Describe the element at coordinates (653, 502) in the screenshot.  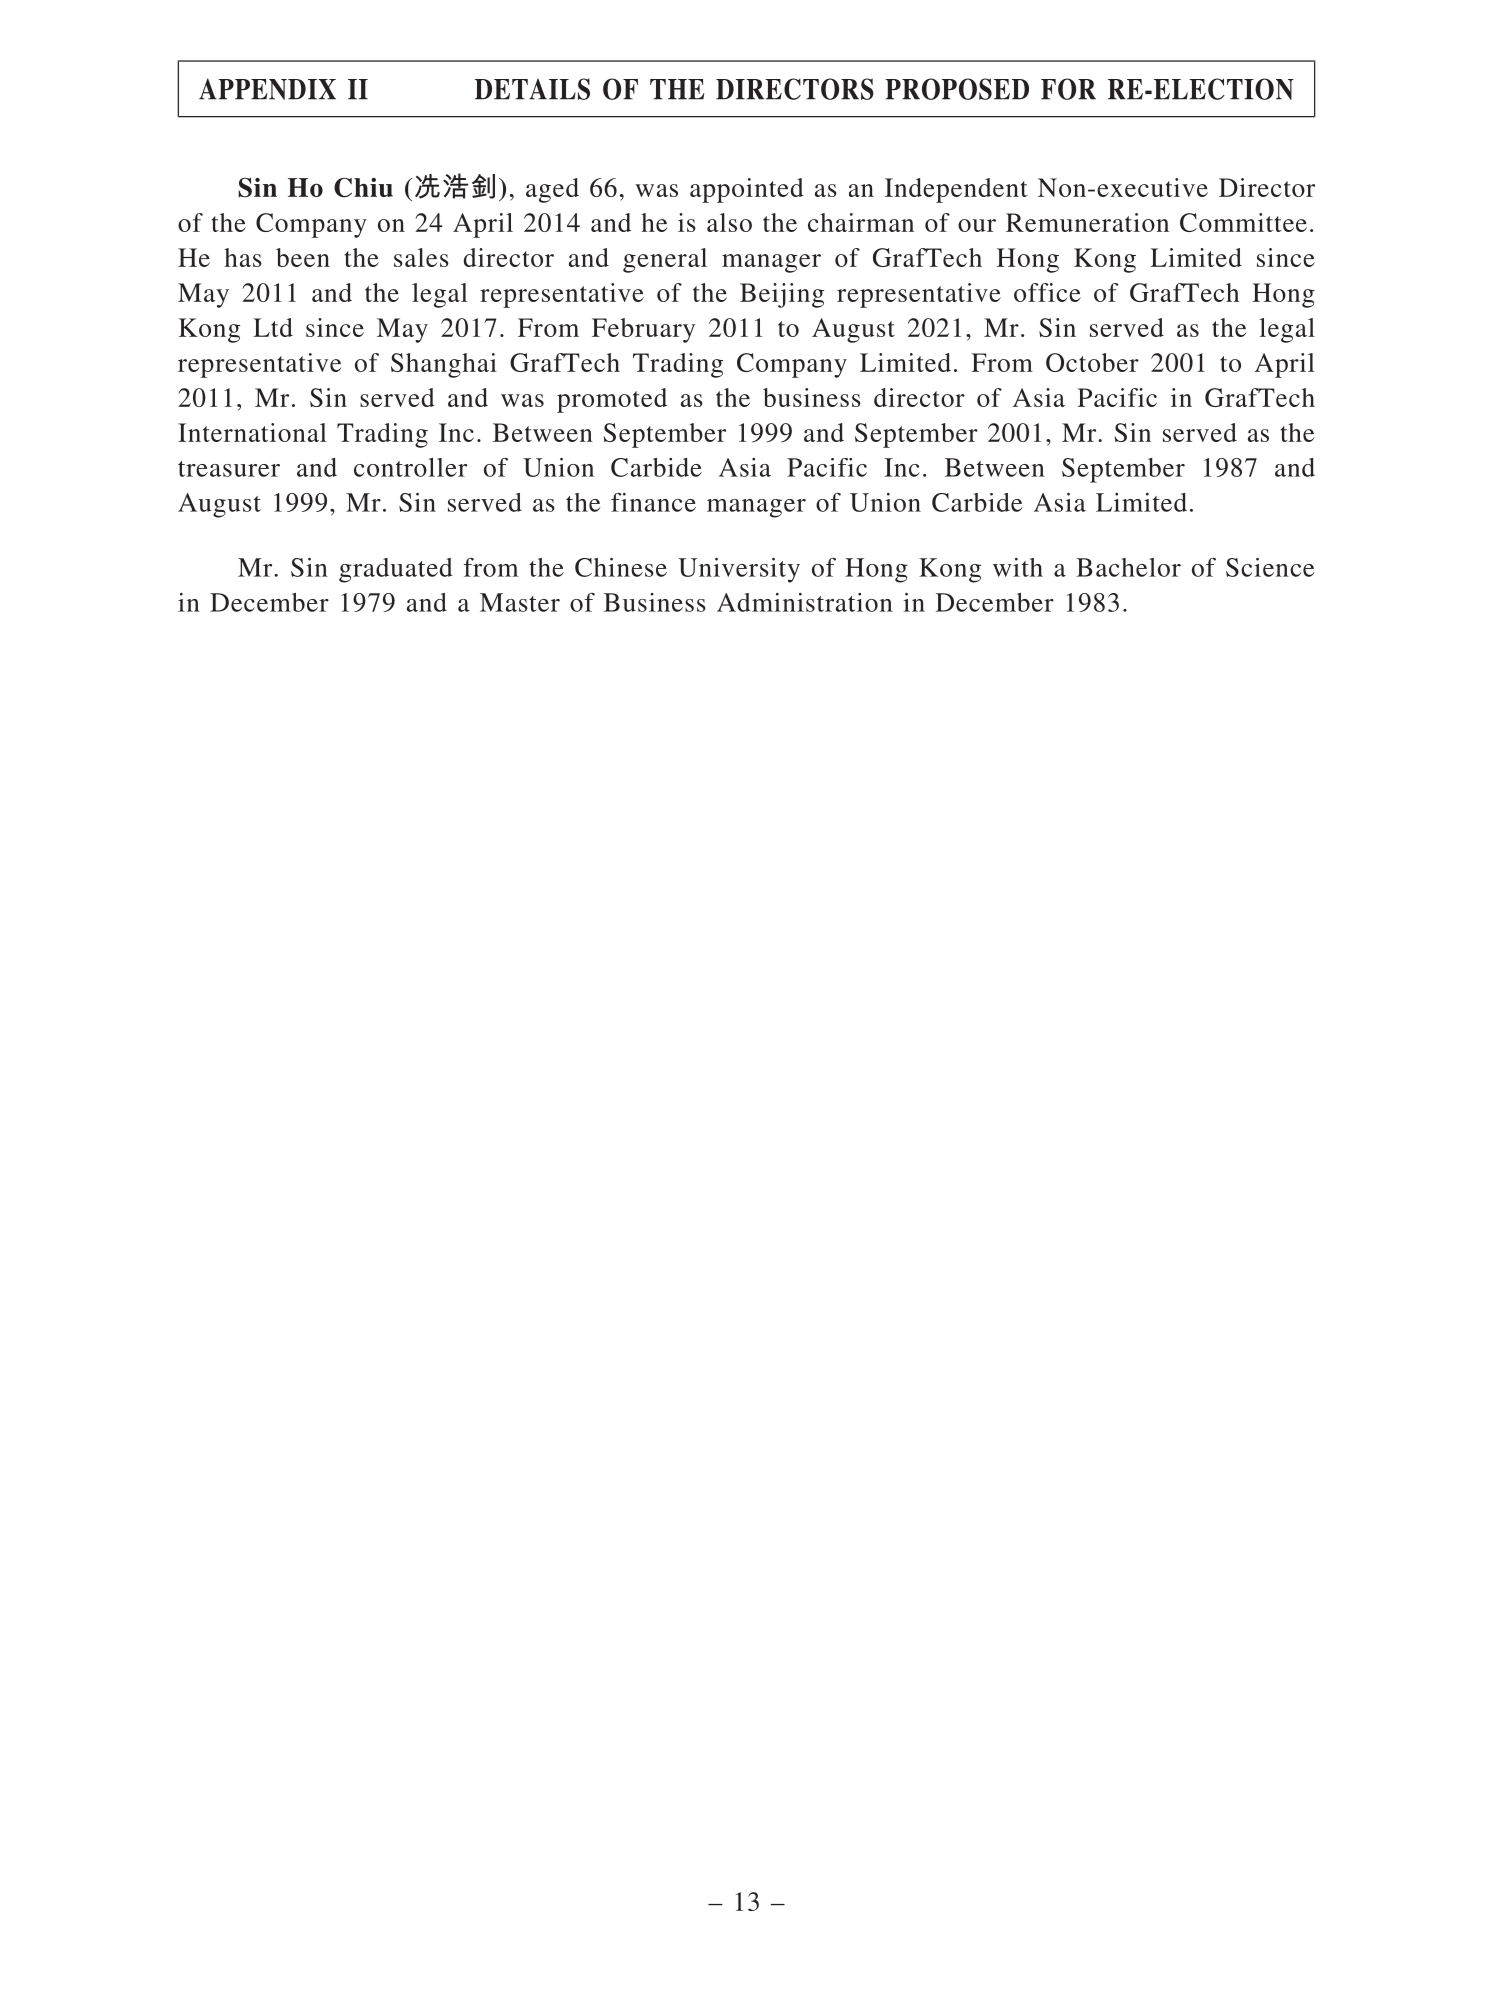
I see `finance` at that location.
